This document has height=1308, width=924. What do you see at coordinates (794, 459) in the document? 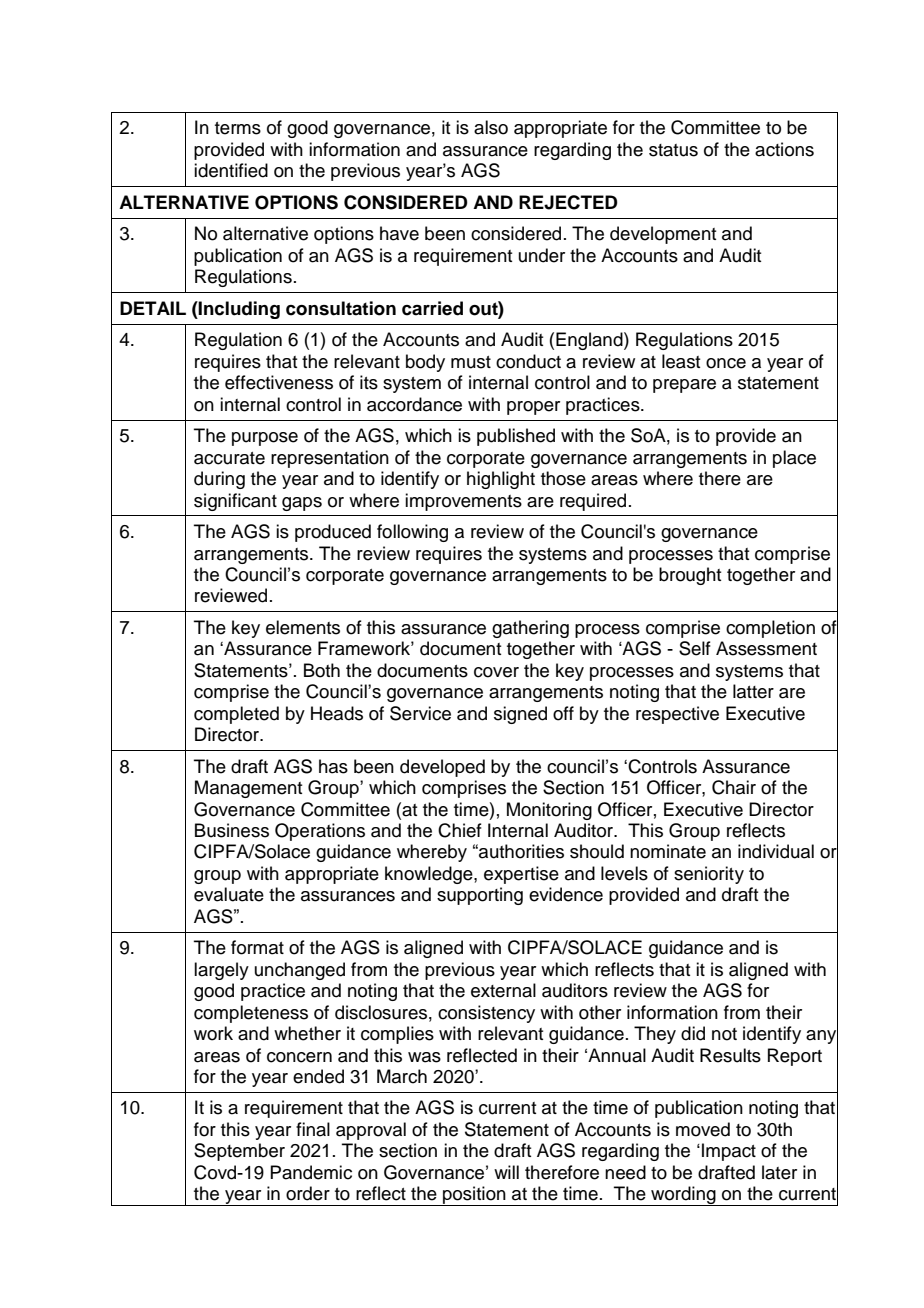
I see `place` at bounding box center [794, 459].
